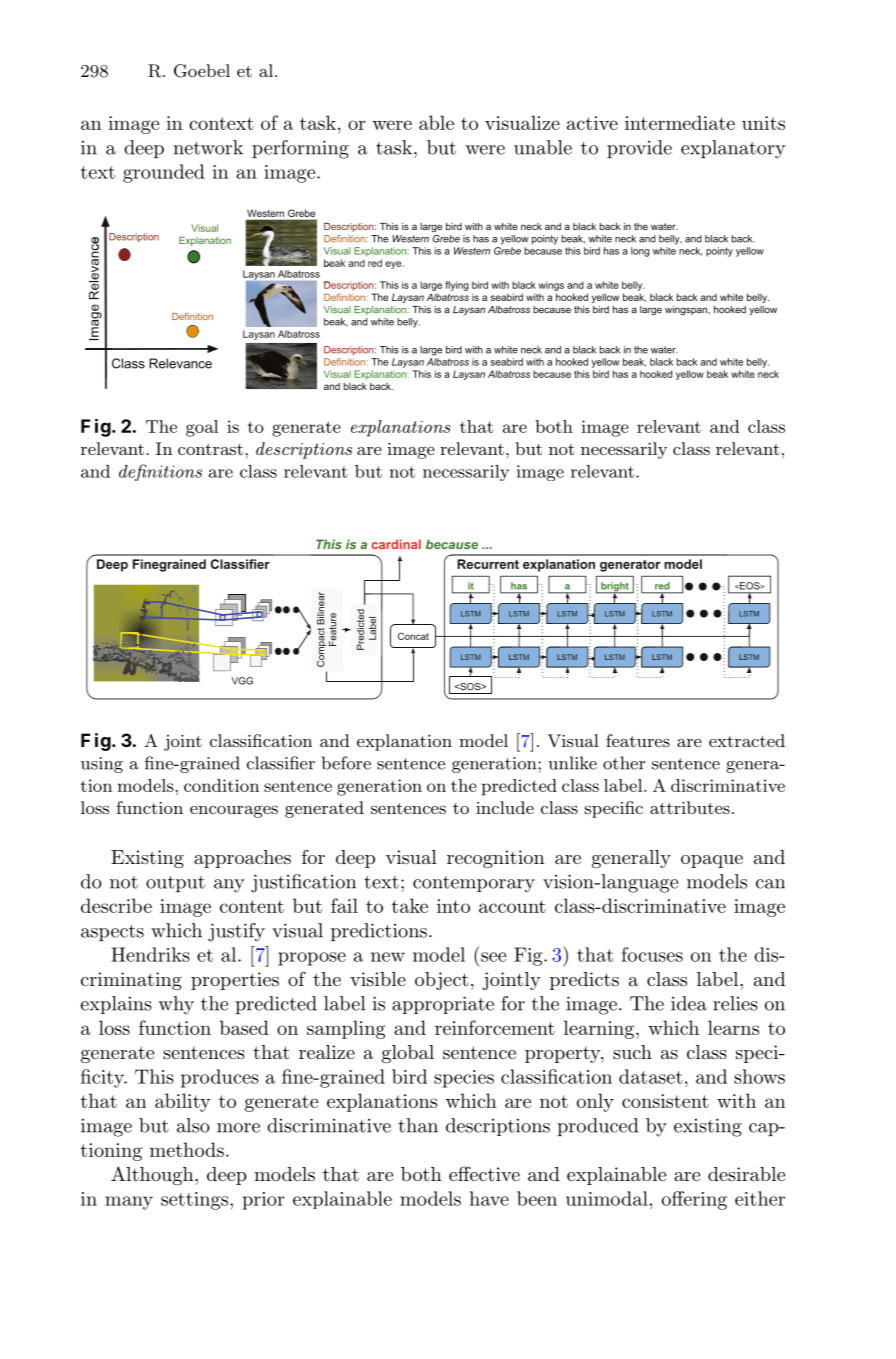 The height and width of the screenshot is (1359, 896). What do you see at coordinates (453, 906) in the screenshot?
I see `into` at bounding box center [453, 906].
